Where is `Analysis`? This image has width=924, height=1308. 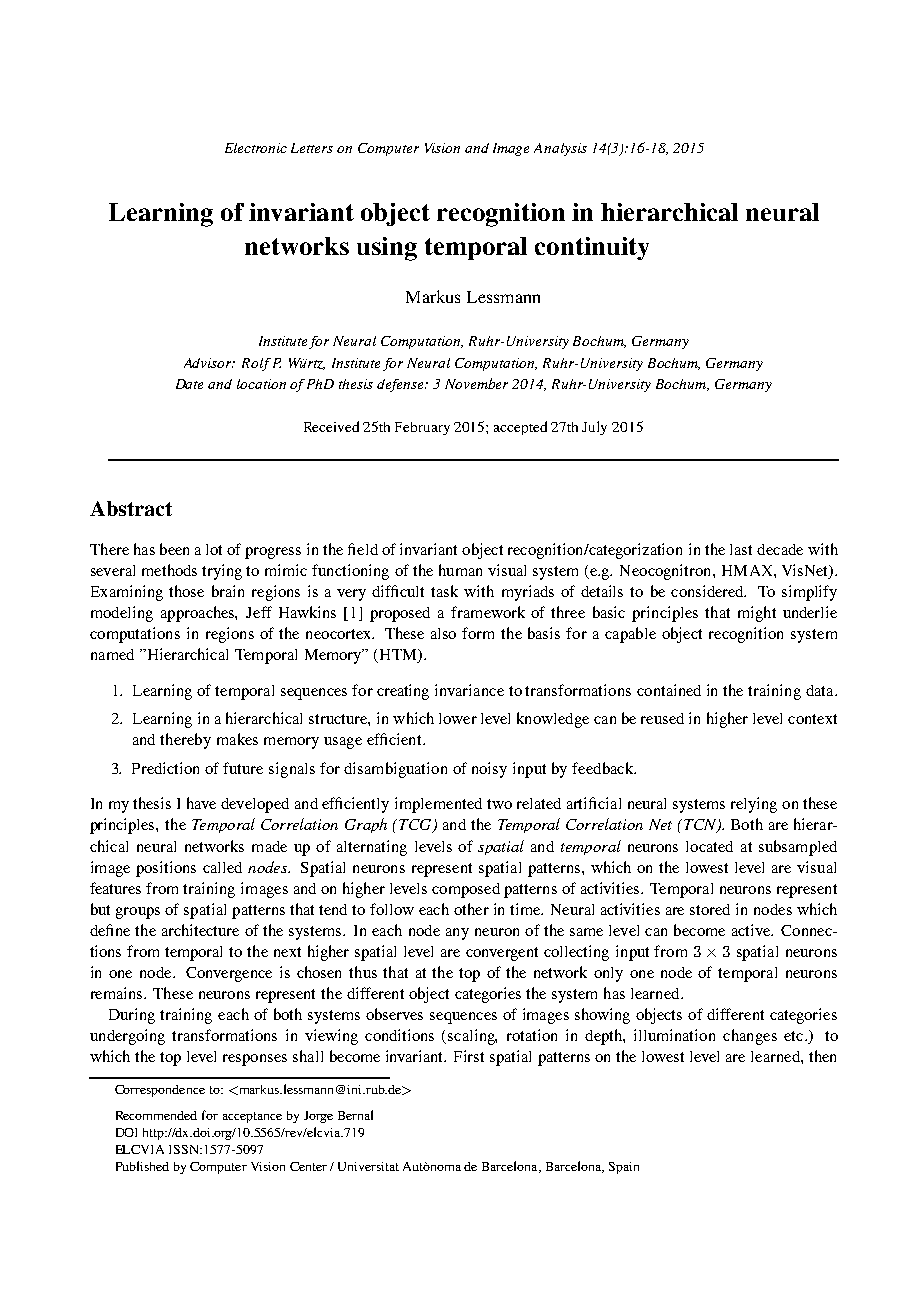 Analysis is located at coordinates (560, 149).
